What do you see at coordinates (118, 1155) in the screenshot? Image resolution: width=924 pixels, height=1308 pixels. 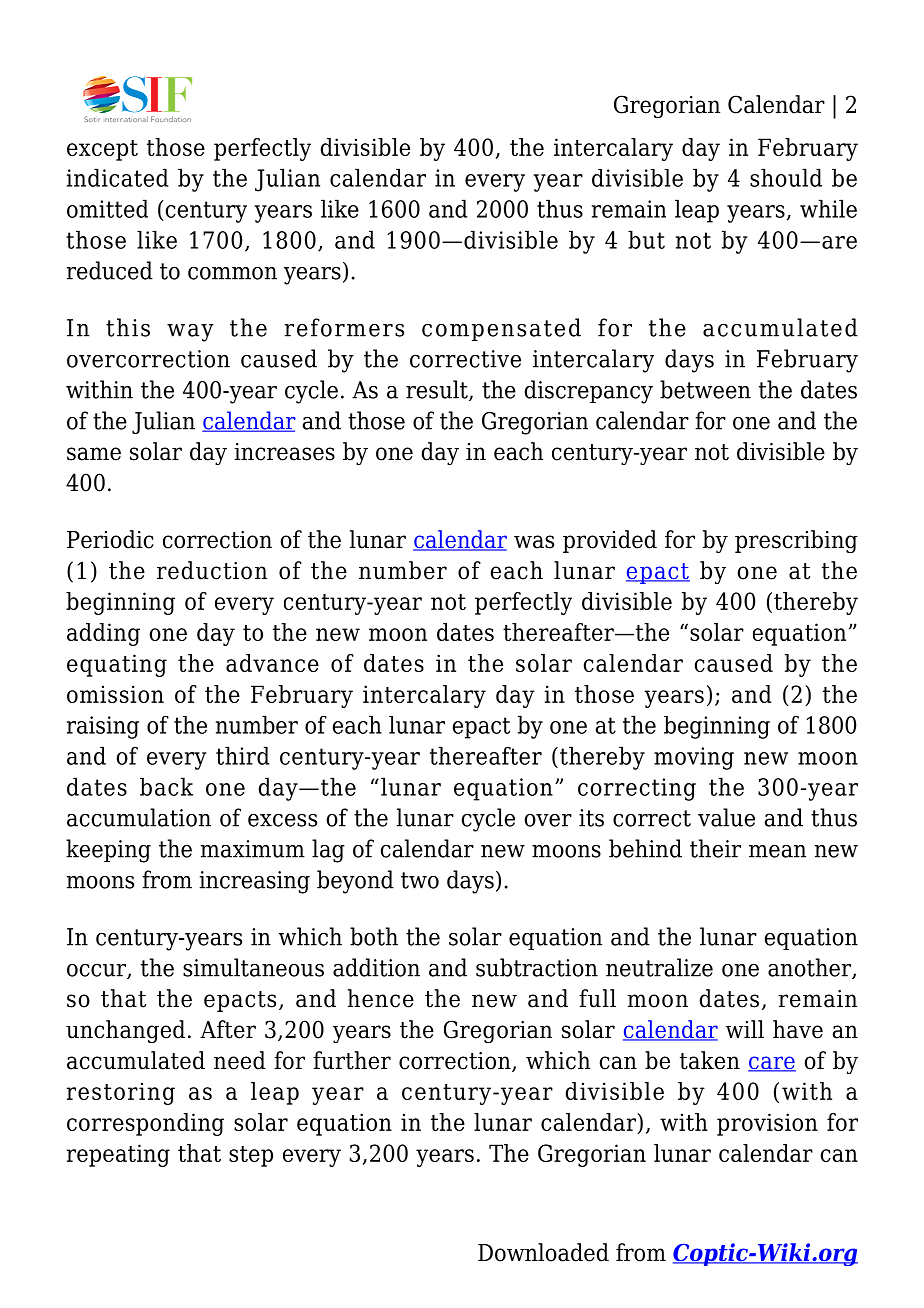 I see `repeating` at bounding box center [118, 1155].
